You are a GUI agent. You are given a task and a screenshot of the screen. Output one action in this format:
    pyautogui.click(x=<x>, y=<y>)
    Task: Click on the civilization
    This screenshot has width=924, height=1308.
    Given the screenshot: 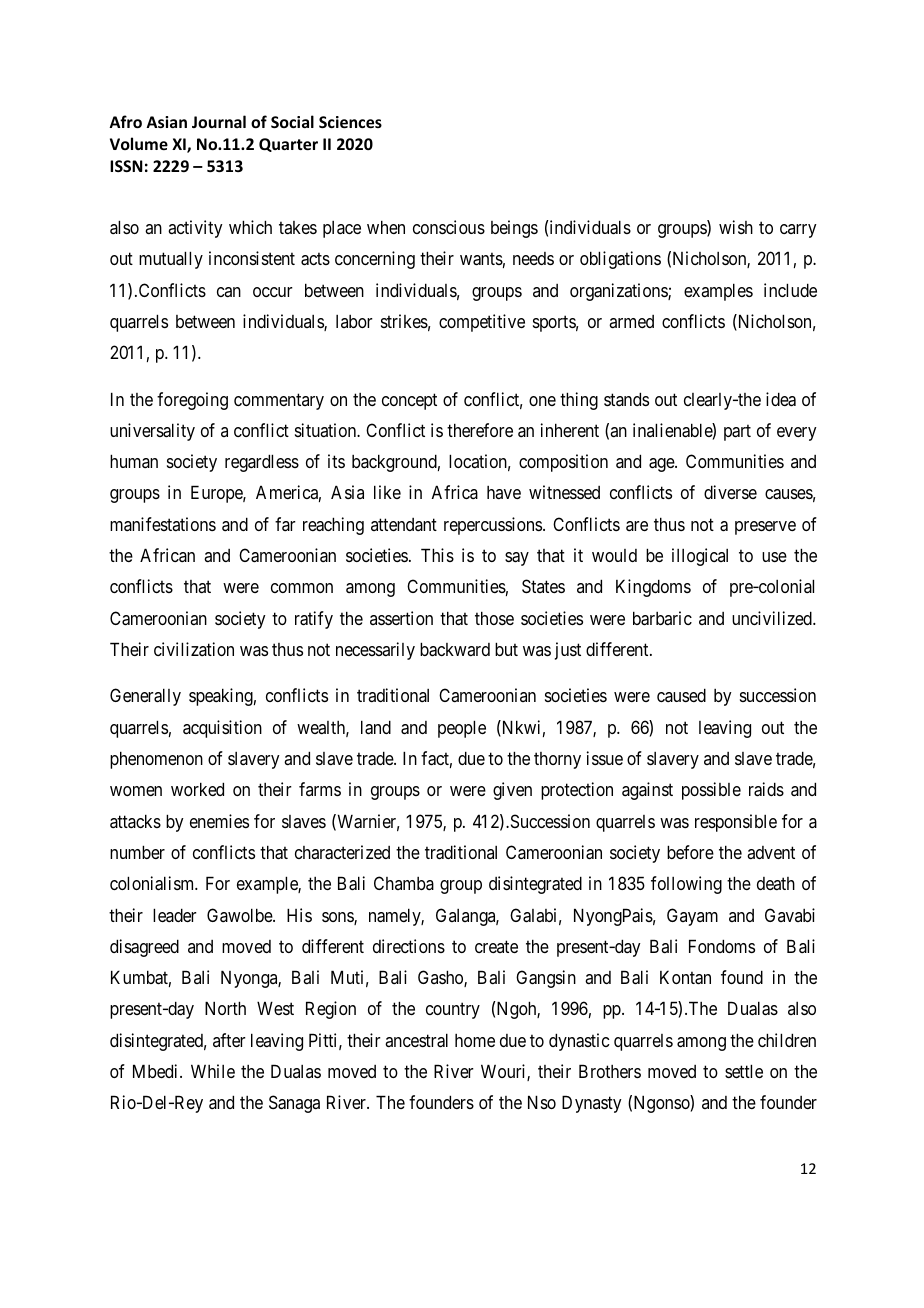 What is the action you would take?
    pyautogui.click(x=194, y=649)
